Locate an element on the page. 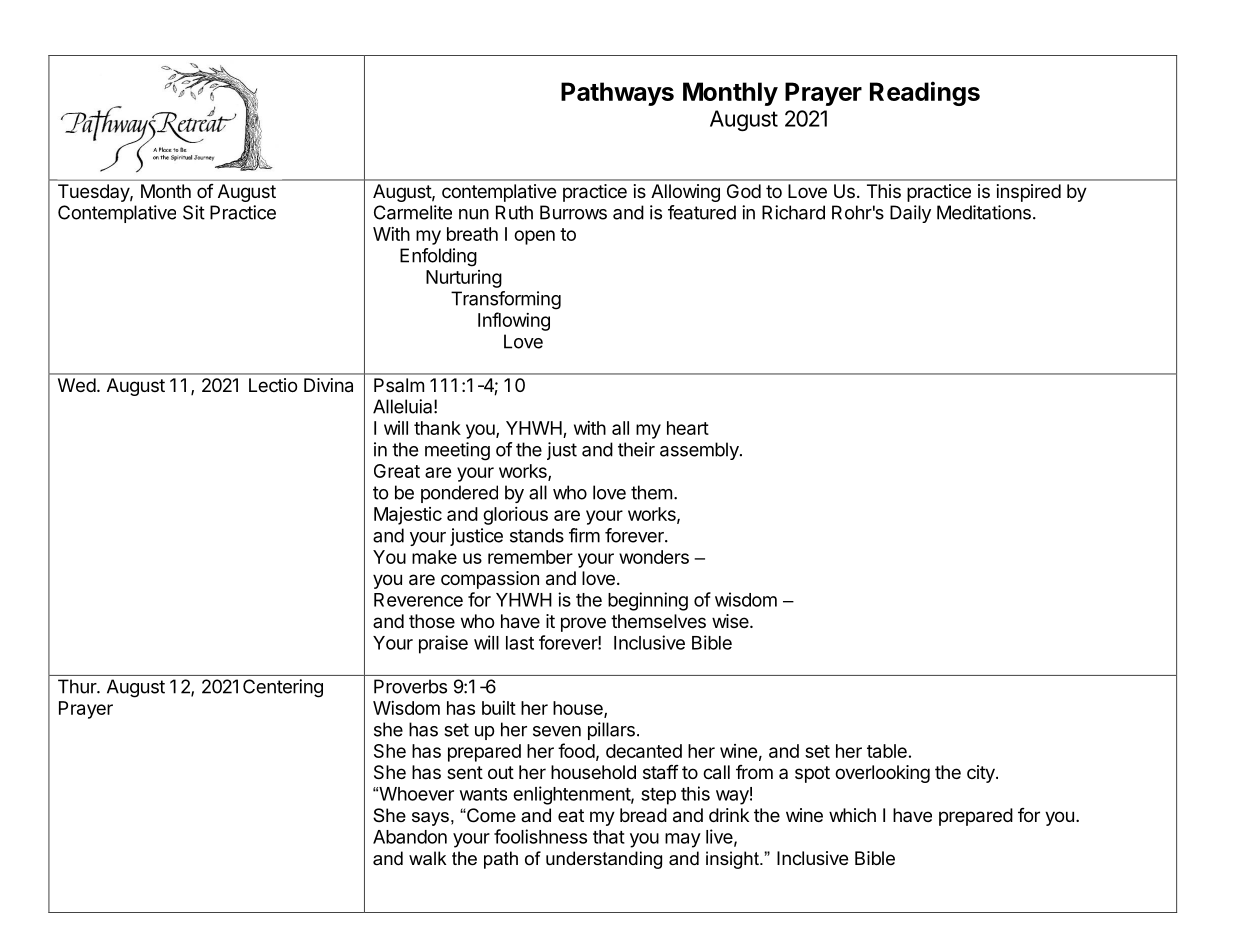 This image has height=952, width=1233. Sit is located at coordinates (194, 212).
